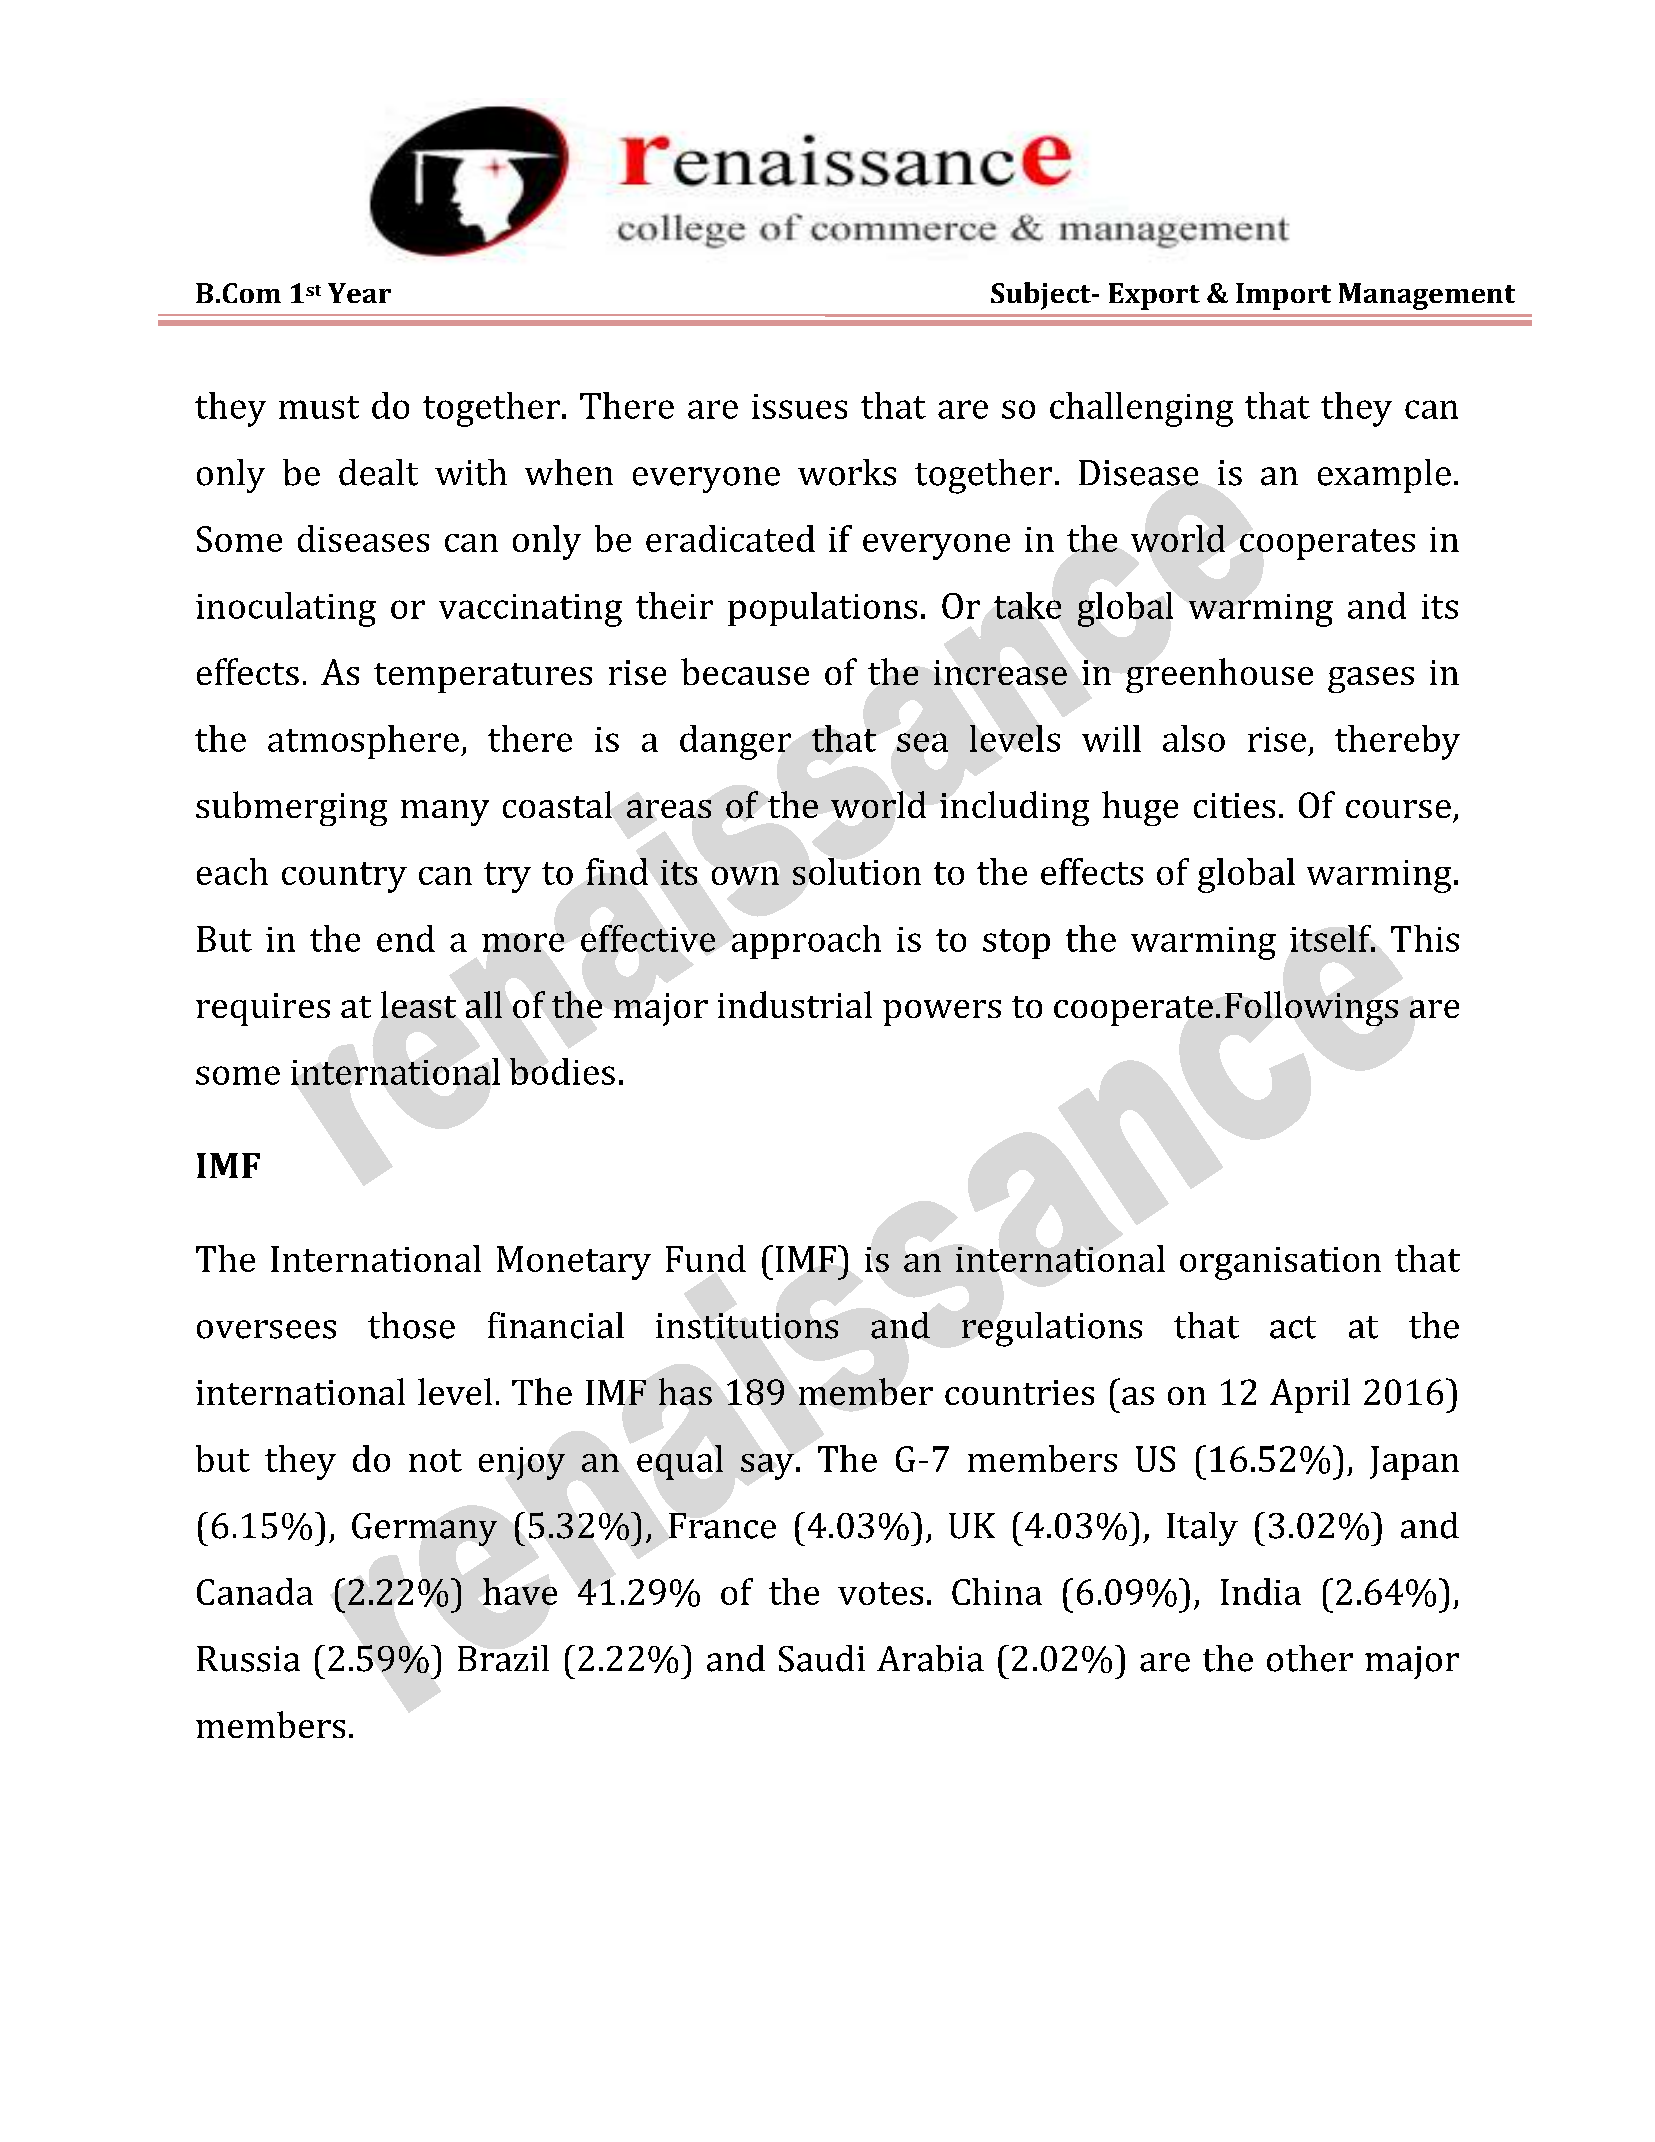 The image size is (1655, 2142). What do you see at coordinates (574, 1263) in the image?
I see `Monetary` at bounding box center [574, 1263].
